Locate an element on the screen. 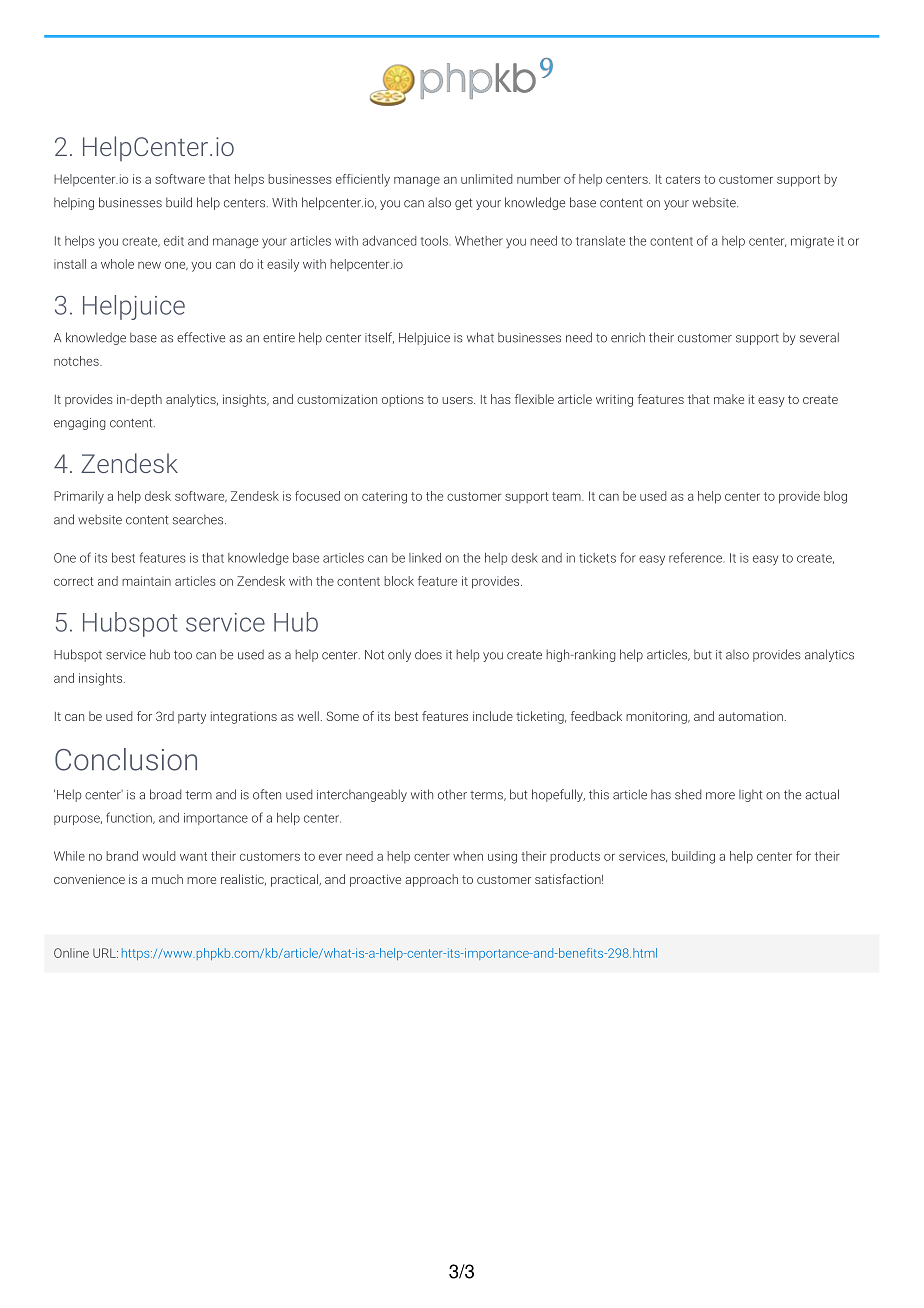 Image resolution: width=924 pixels, height=1308 pixels. maintain is located at coordinates (146, 581).
